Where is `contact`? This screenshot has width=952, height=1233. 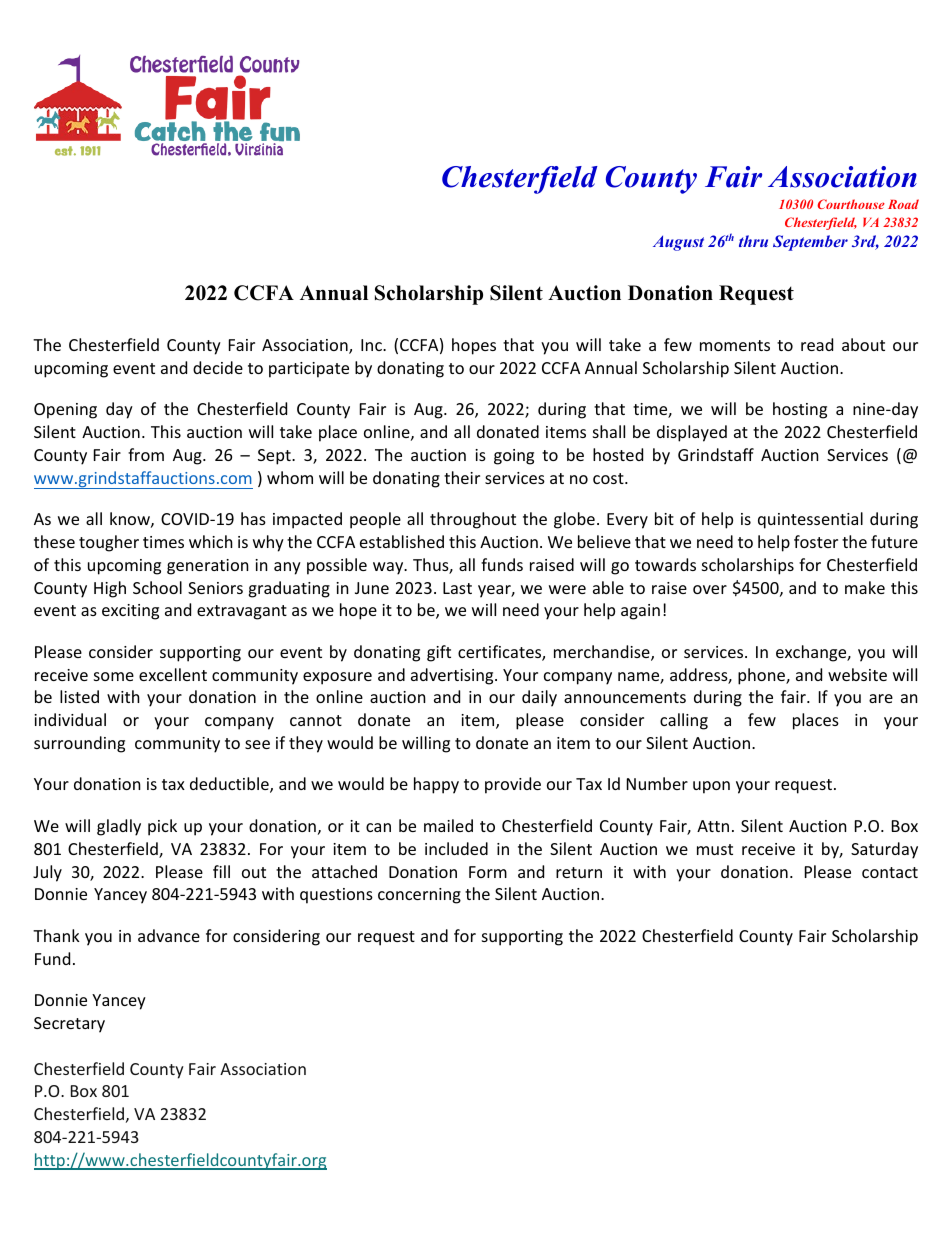 contact is located at coordinates (890, 872).
